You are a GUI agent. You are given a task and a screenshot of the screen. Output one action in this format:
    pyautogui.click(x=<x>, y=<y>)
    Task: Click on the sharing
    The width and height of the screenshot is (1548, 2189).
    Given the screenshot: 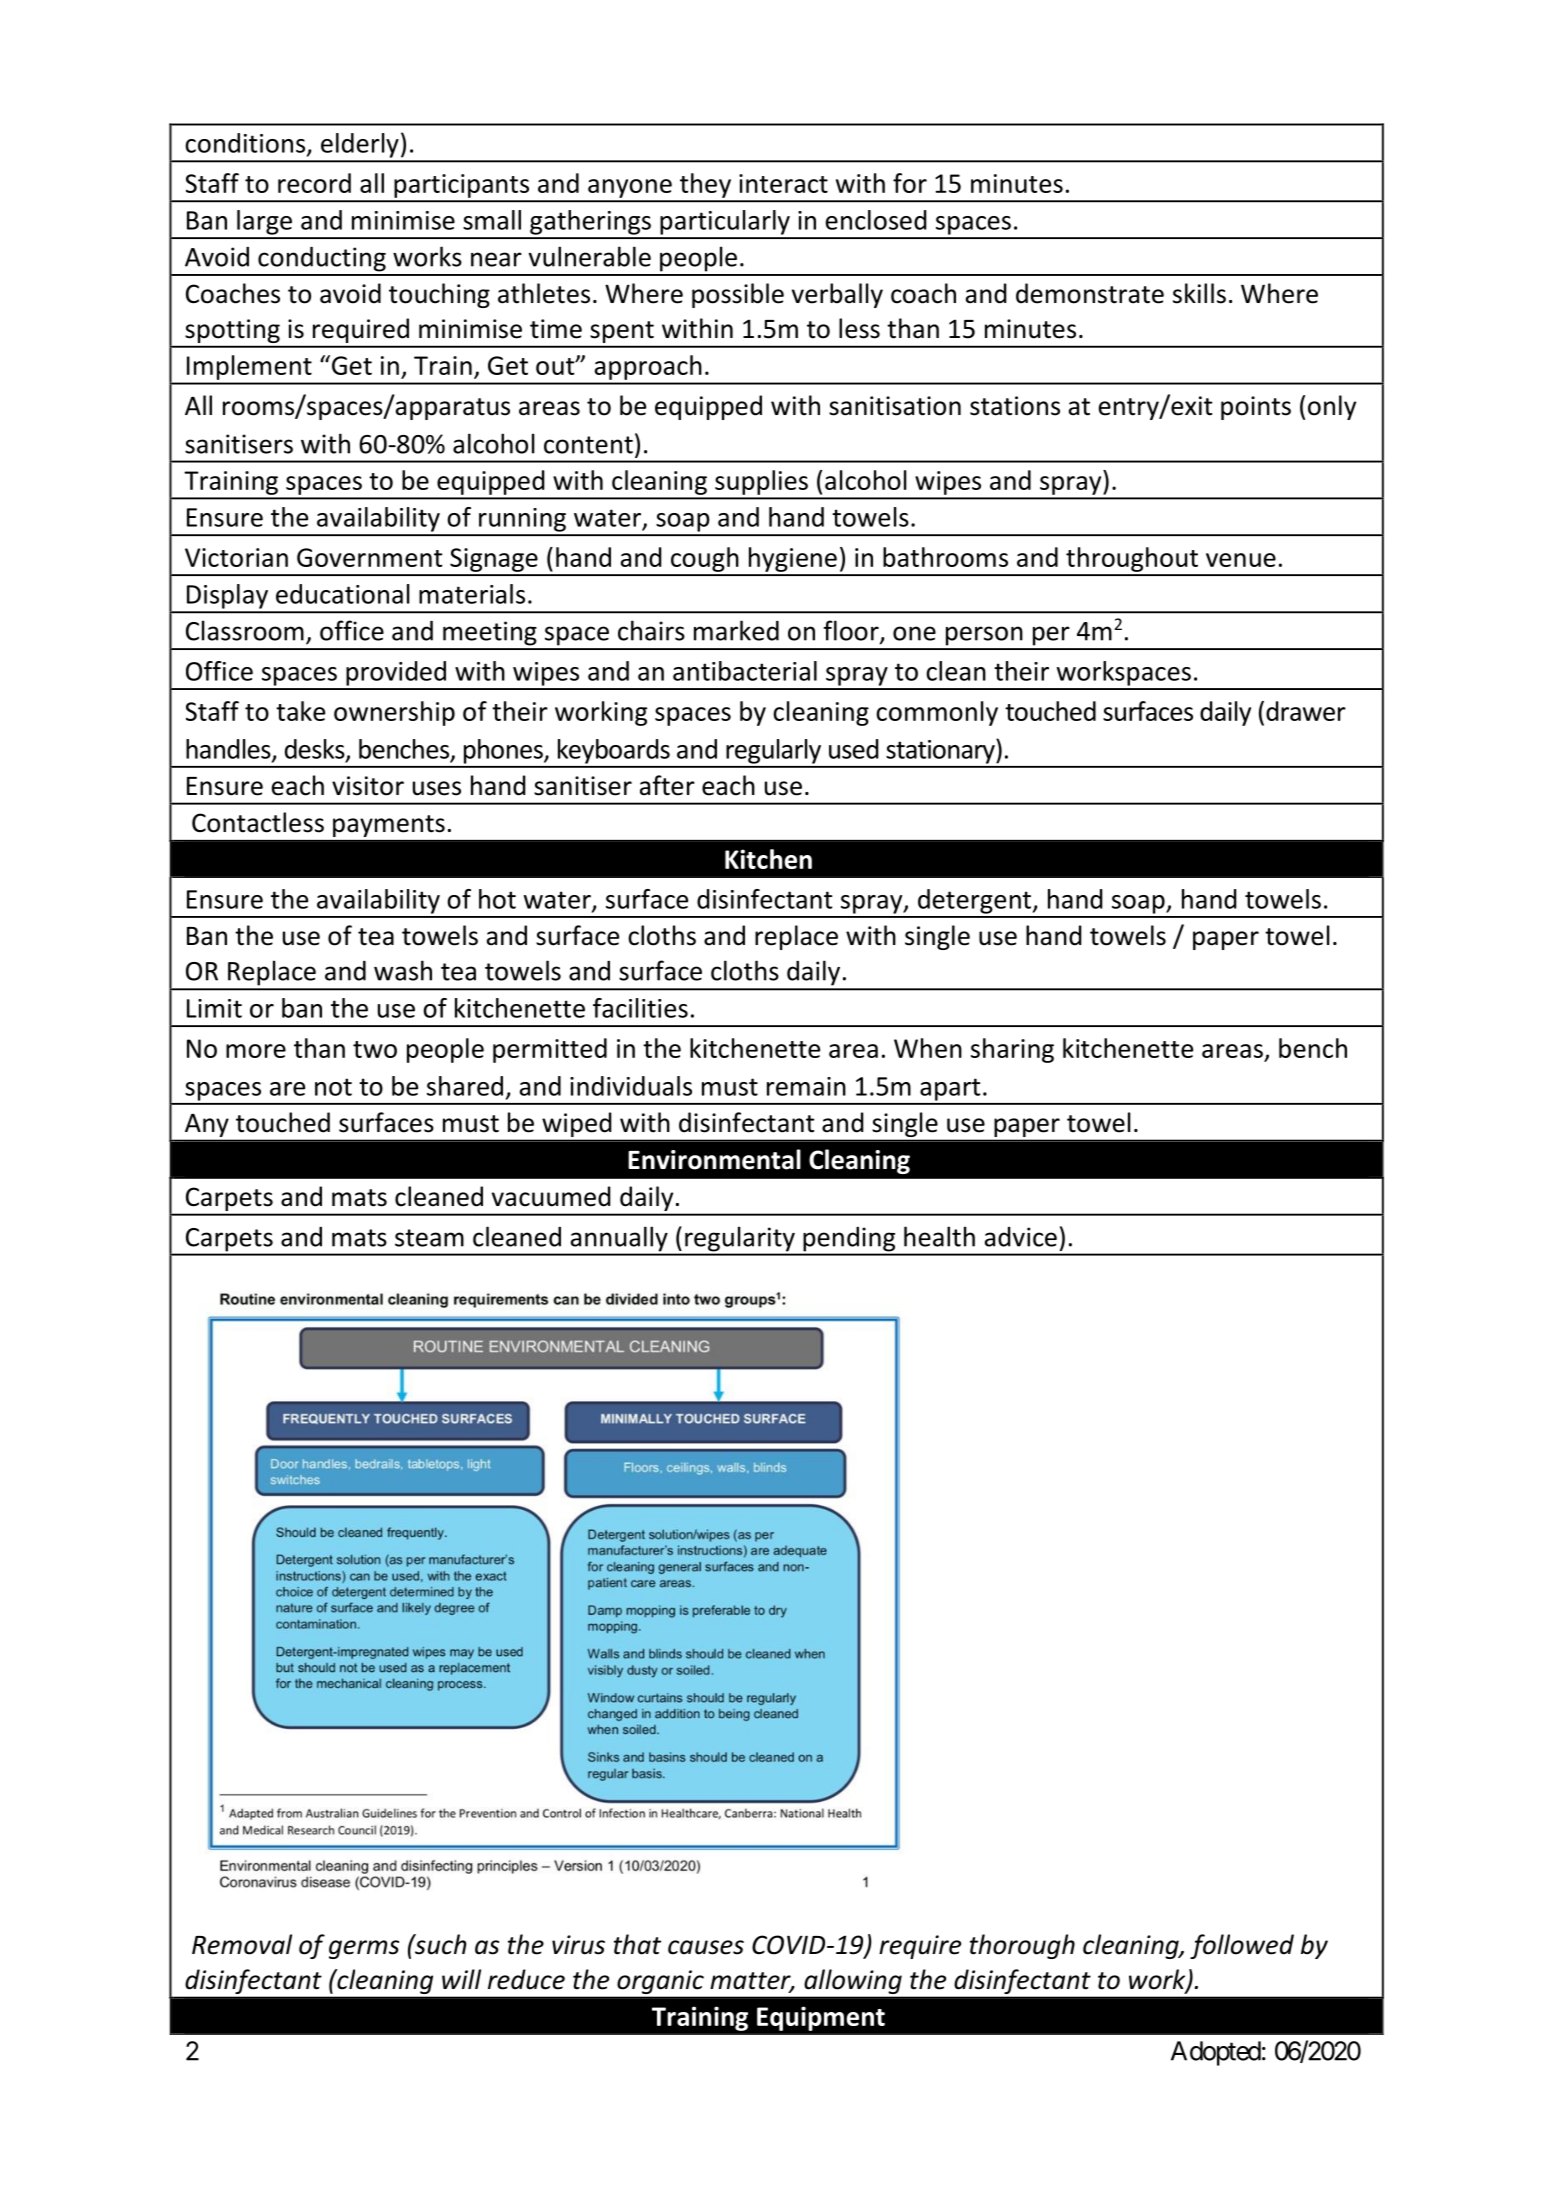 What is the action you would take?
    pyautogui.click(x=1012, y=1050)
